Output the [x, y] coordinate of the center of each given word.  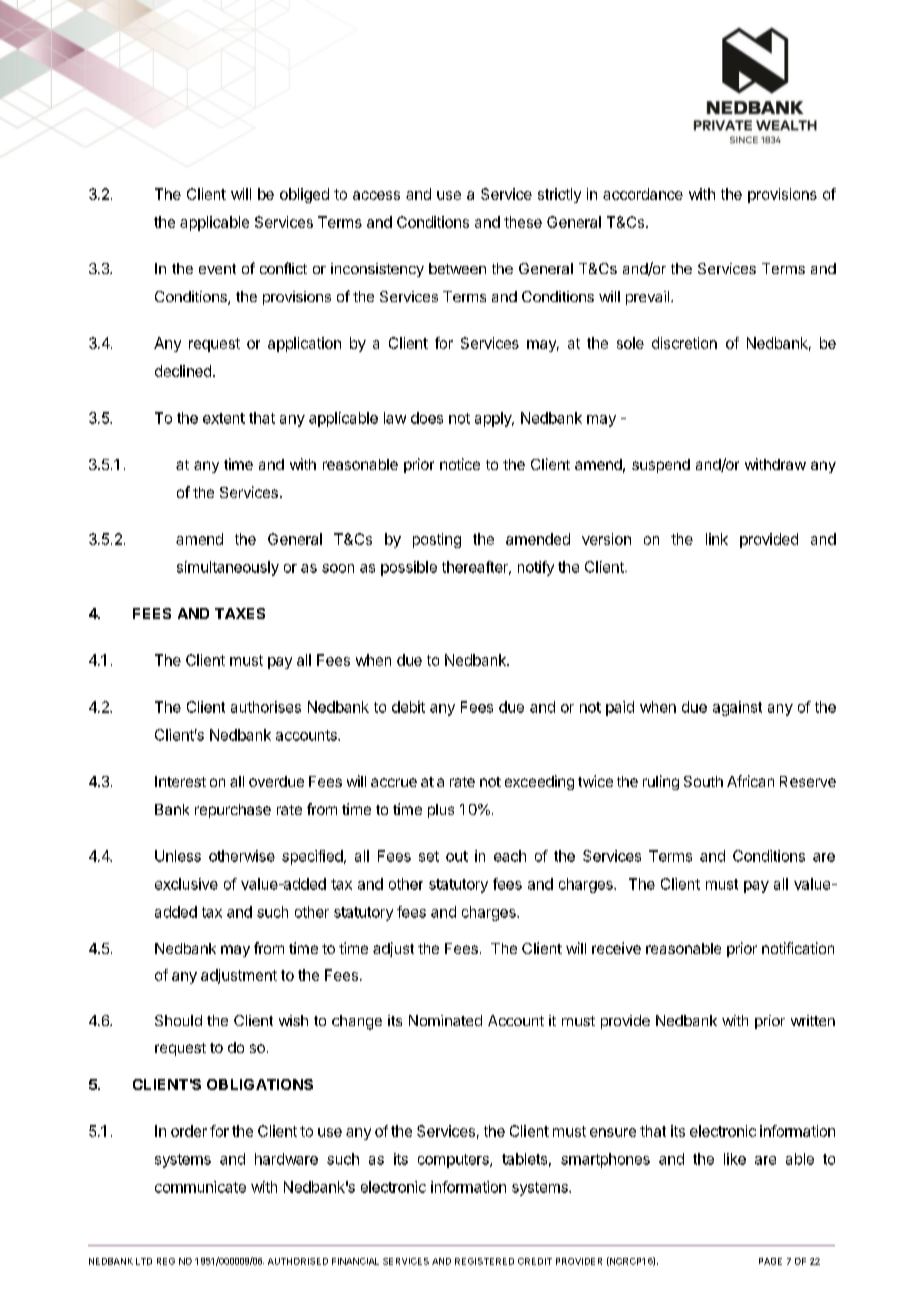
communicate [200, 1187]
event [217, 269]
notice [460, 464]
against [737, 708]
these [523, 222]
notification [798, 948]
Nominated [445, 1020]
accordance [643, 194]
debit [408, 707]
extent [224, 418]
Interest [180, 781]
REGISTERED [484, 1261]
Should [178, 1020]
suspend [661, 466]
